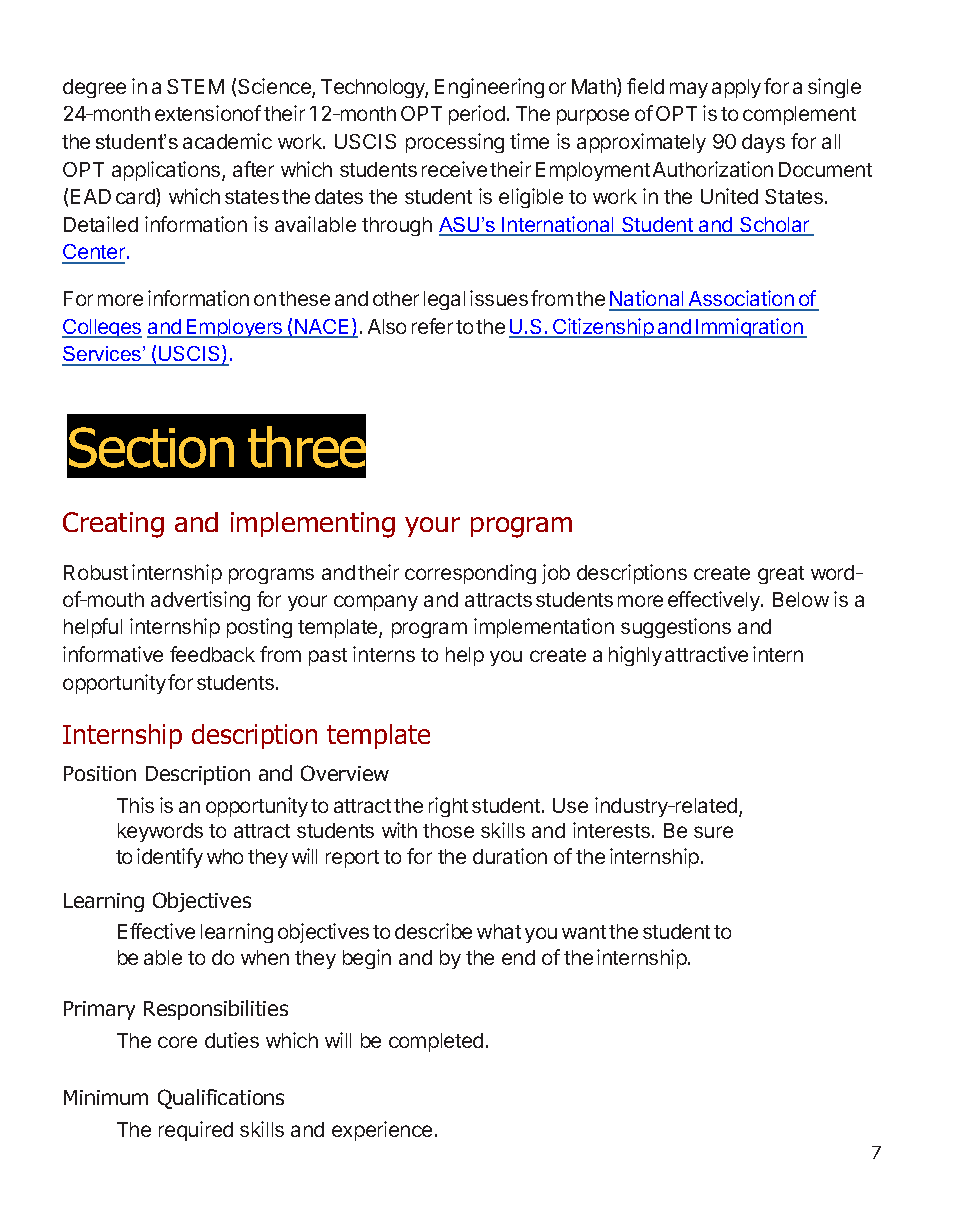 The width and height of the image is (964, 1232). Describe the element at coordinates (436, 1042) in the image. I see `completed` at that location.
